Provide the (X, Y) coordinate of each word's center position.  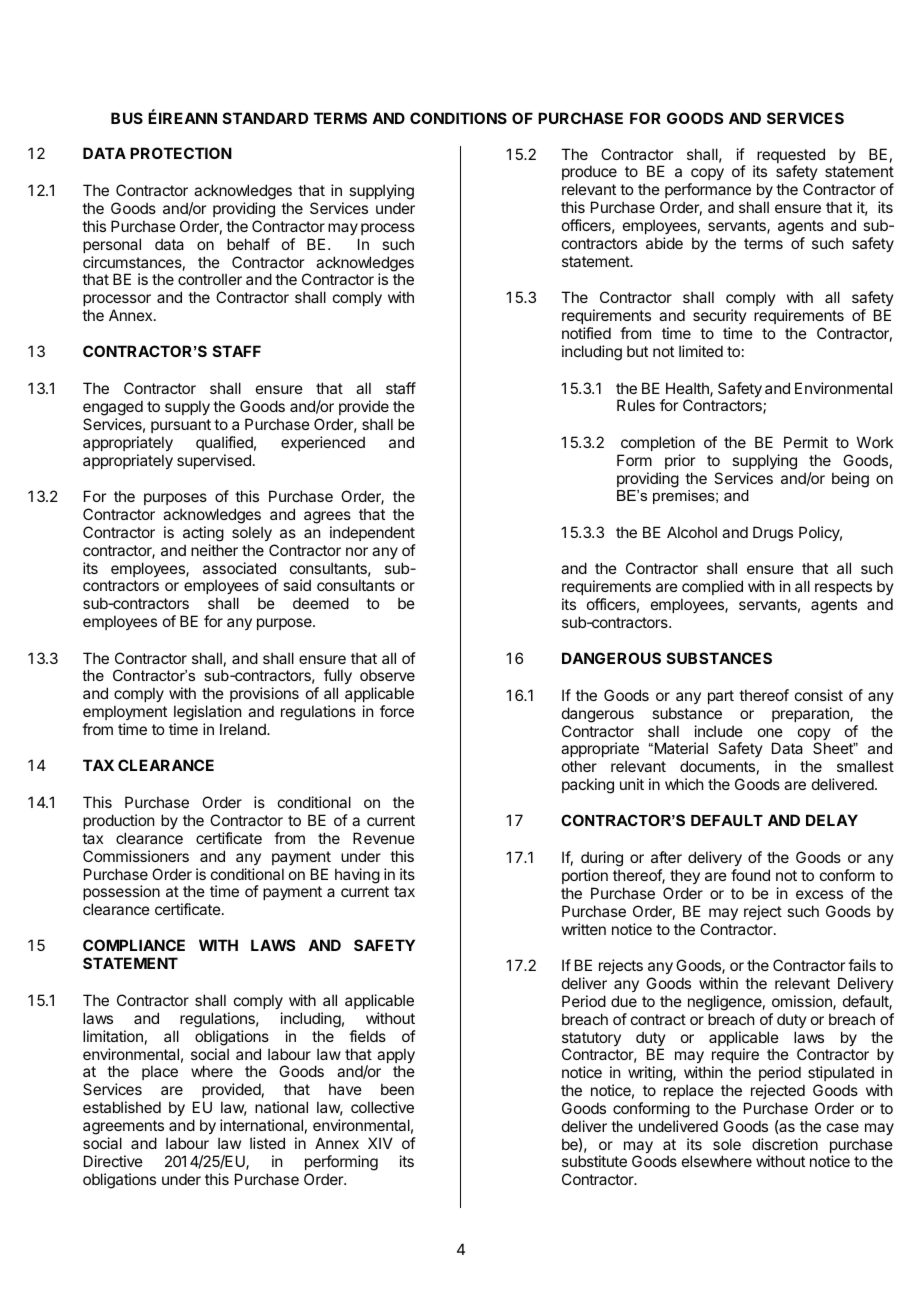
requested (791, 157)
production (118, 821)
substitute (594, 1161)
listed (267, 1143)
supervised (214, 461)
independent (372, 533)
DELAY (832, 820)
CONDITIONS (458, 118)
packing (588, 786)
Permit (806, 442)
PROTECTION (181, 153)
